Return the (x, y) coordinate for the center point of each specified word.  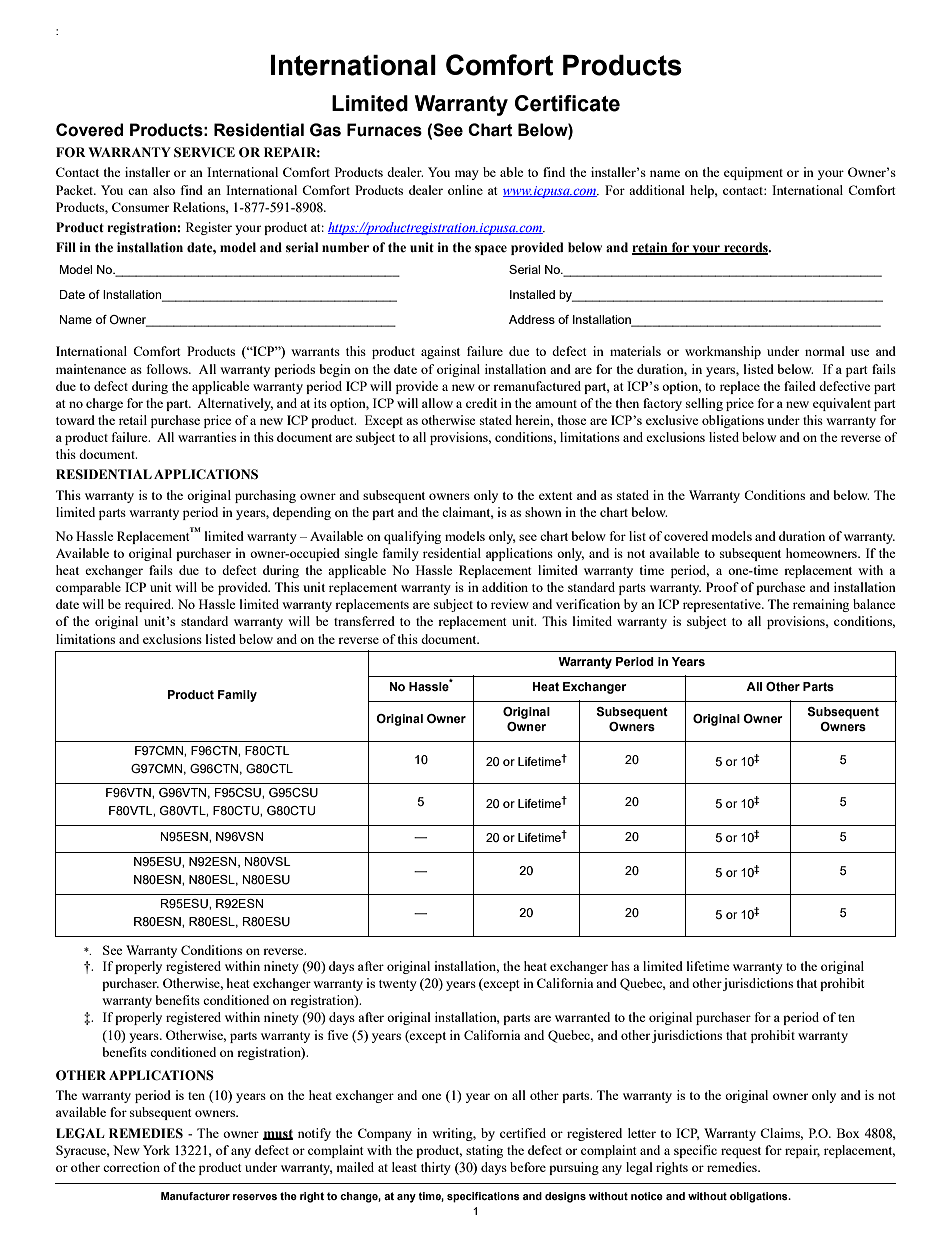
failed (800, 386)
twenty (398, 985)
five (338, 1035)
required (149, 605)
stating (484, 1151)
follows (168, 369)
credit (481, 403)
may (467, 175)
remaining (821, 605)
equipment (753, 173)
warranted (582, 1017)
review (510, 604)
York (156, 1150)
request (741, 1152)
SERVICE (204, 152)
